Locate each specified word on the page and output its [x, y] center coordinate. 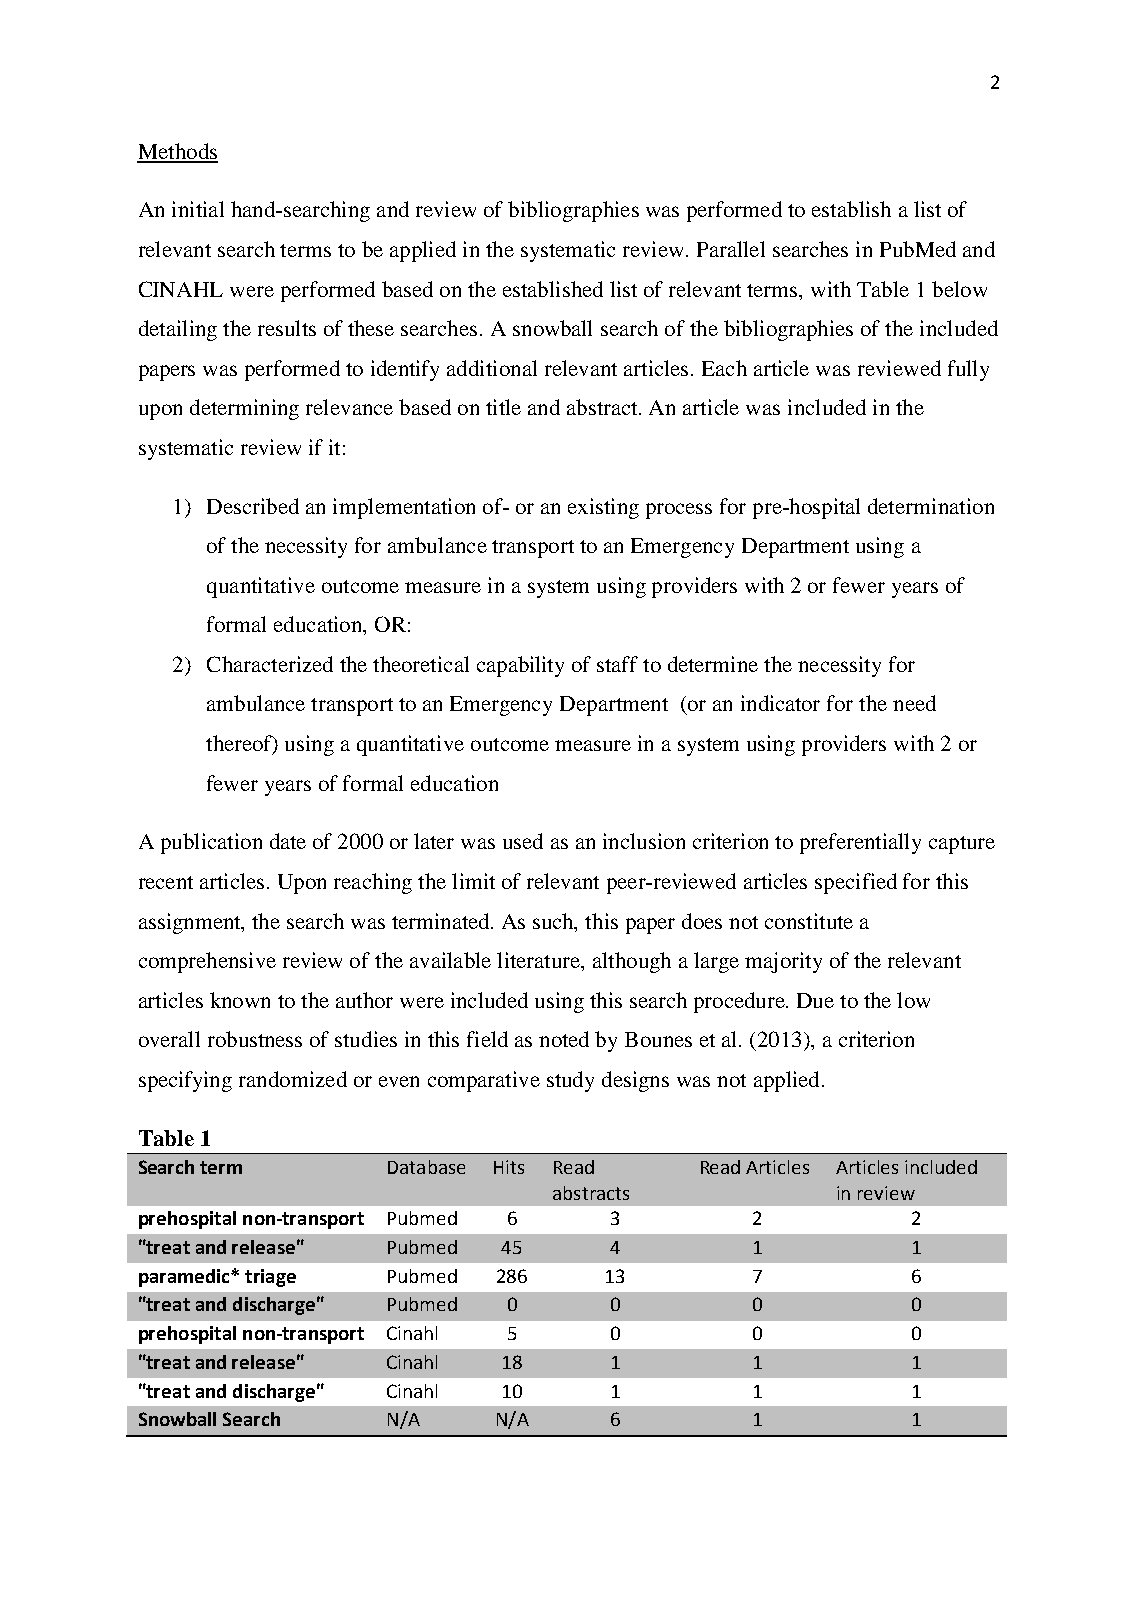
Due [815, 1000]
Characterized [270, 664]
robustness [255, 1039]
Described [253, 506]
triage [270, 1278]
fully [968, 370]
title [503, 407]
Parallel [731, 249]
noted [564, 1039]
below [959, 289]
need [914, 703]
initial [198, 209]
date [288, 841]
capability [520, 666]
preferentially [860, 843]
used [523, 841]
